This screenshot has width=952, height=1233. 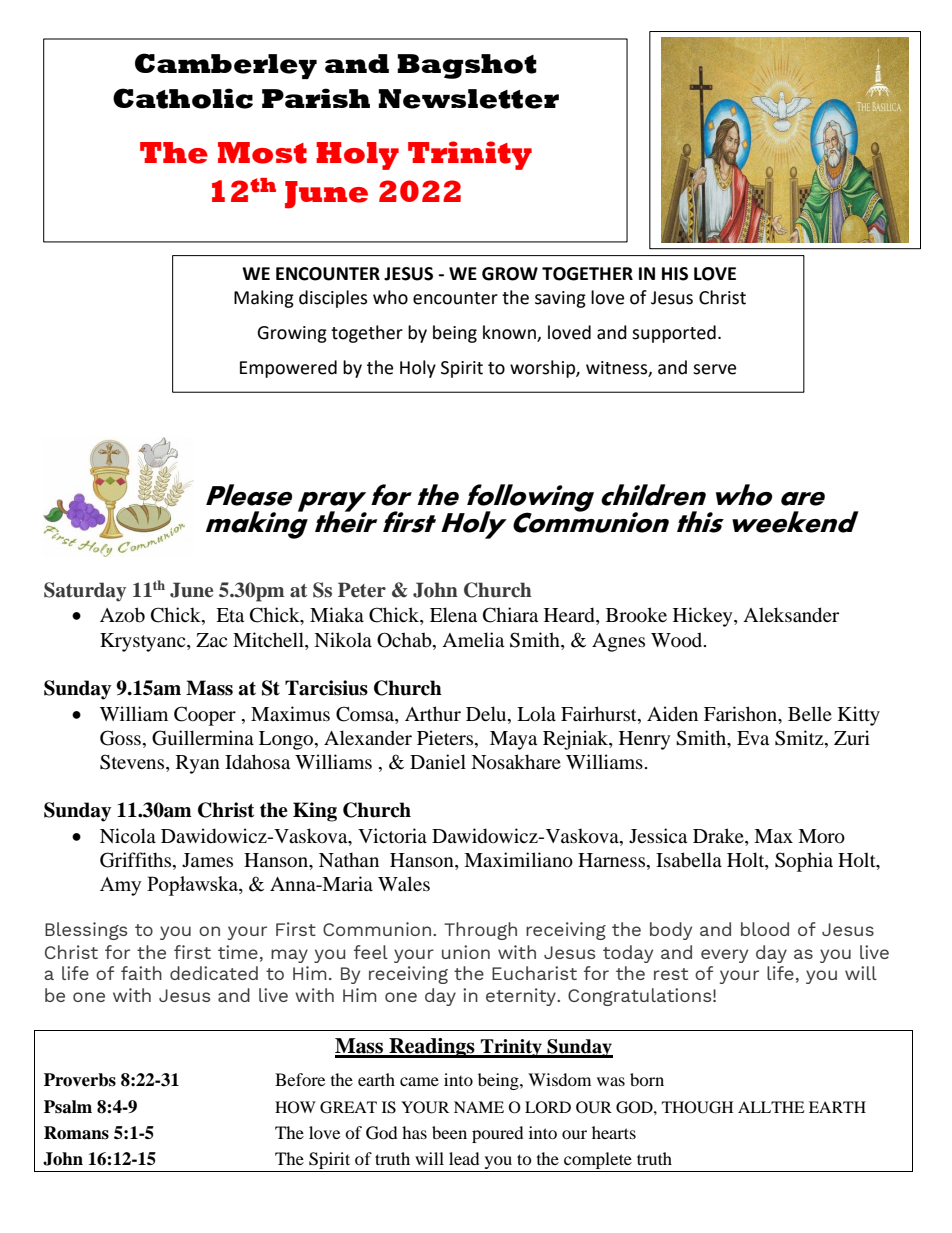 What do you see at coordinates (76, 1133) in the screenshot?
I see `Romans` at bounding box center [76, 1133].
